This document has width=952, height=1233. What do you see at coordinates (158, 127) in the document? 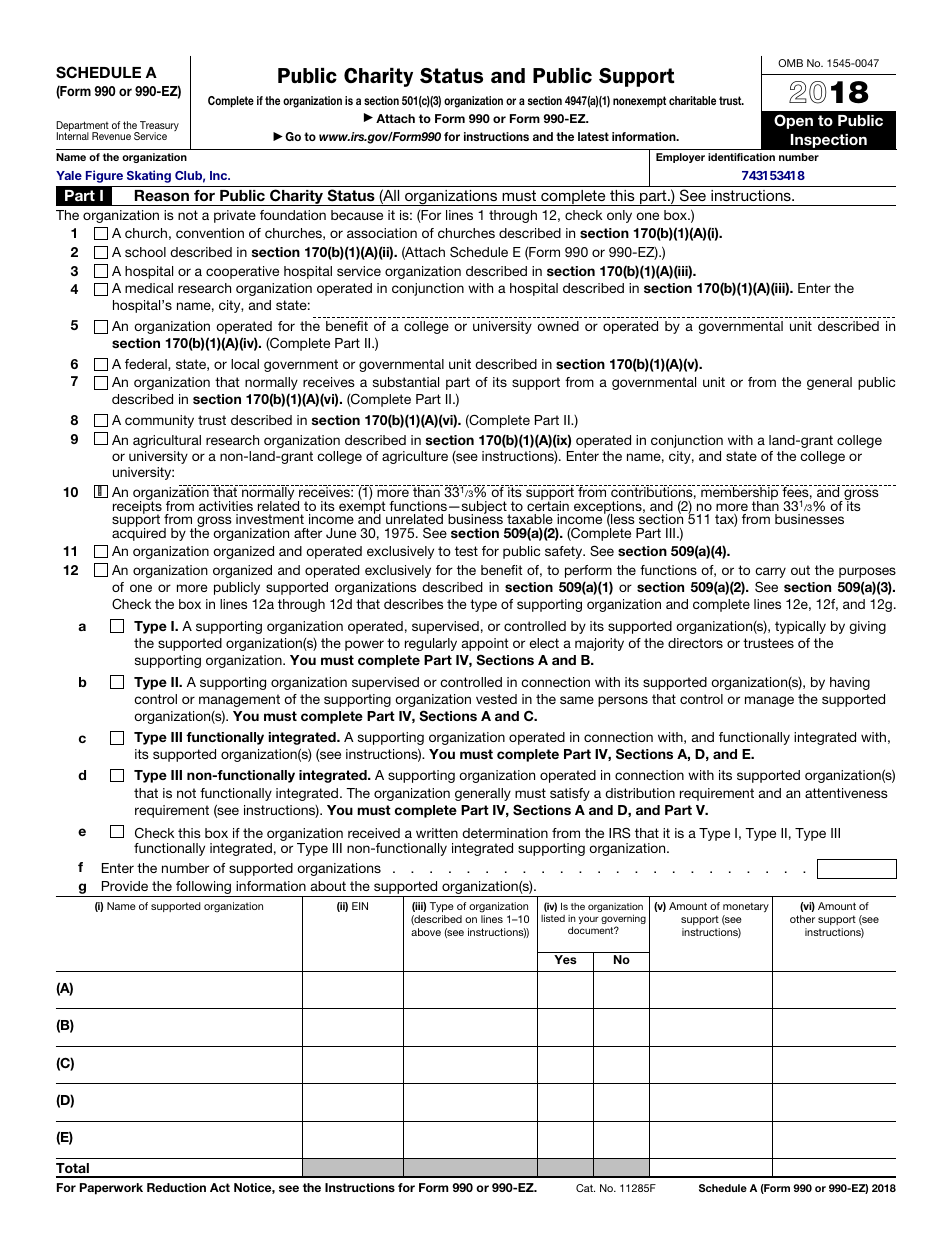
I see `Treasury` at bounding box center [158, 127].
